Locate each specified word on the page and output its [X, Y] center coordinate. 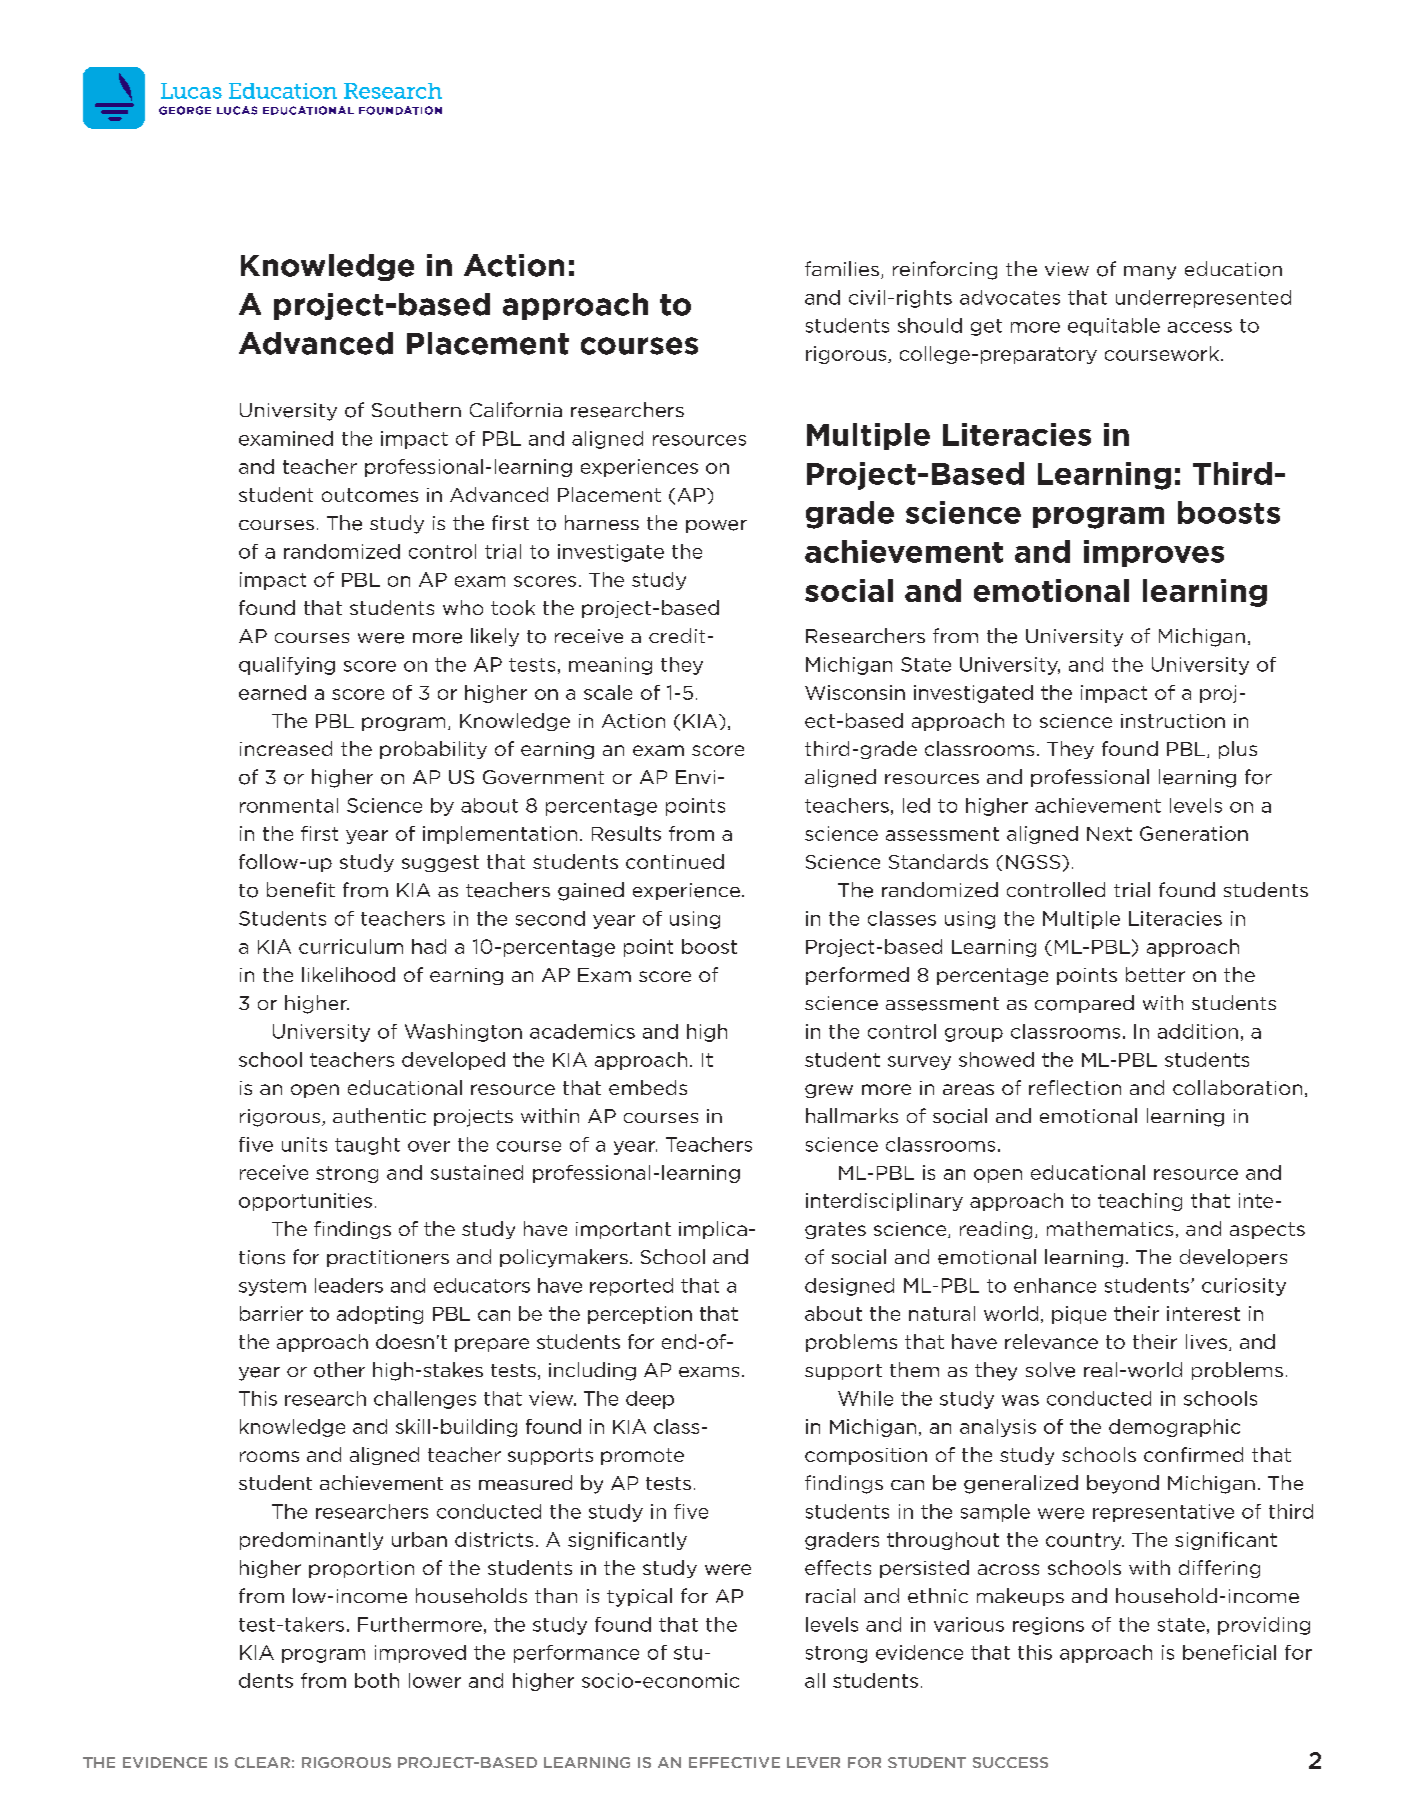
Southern [416, 409]
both [377, 1680]
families [842, 268]
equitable [1114, 327]
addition [1198, 1031]
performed [857, 976]
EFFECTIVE [734, 1762]
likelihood [348, 974]
